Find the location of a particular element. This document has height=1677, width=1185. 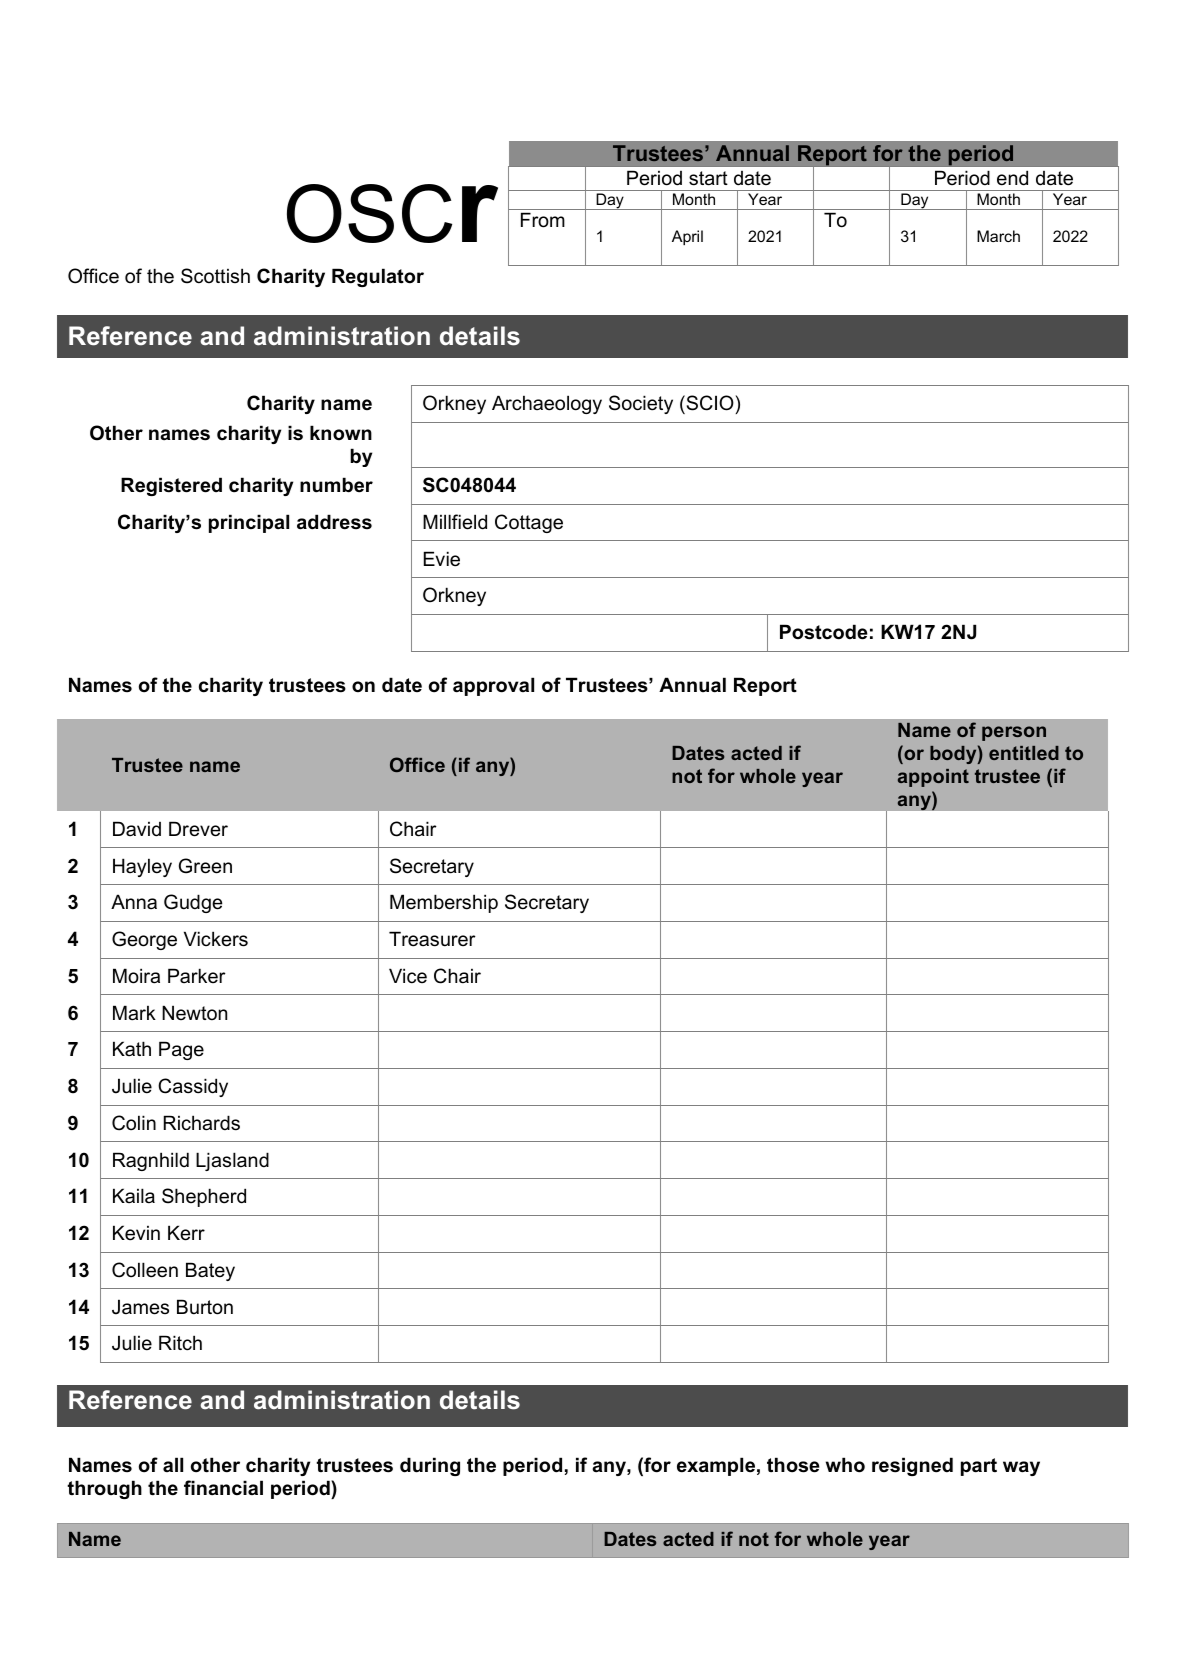

Scottish is located at coordinates (215, 276).
